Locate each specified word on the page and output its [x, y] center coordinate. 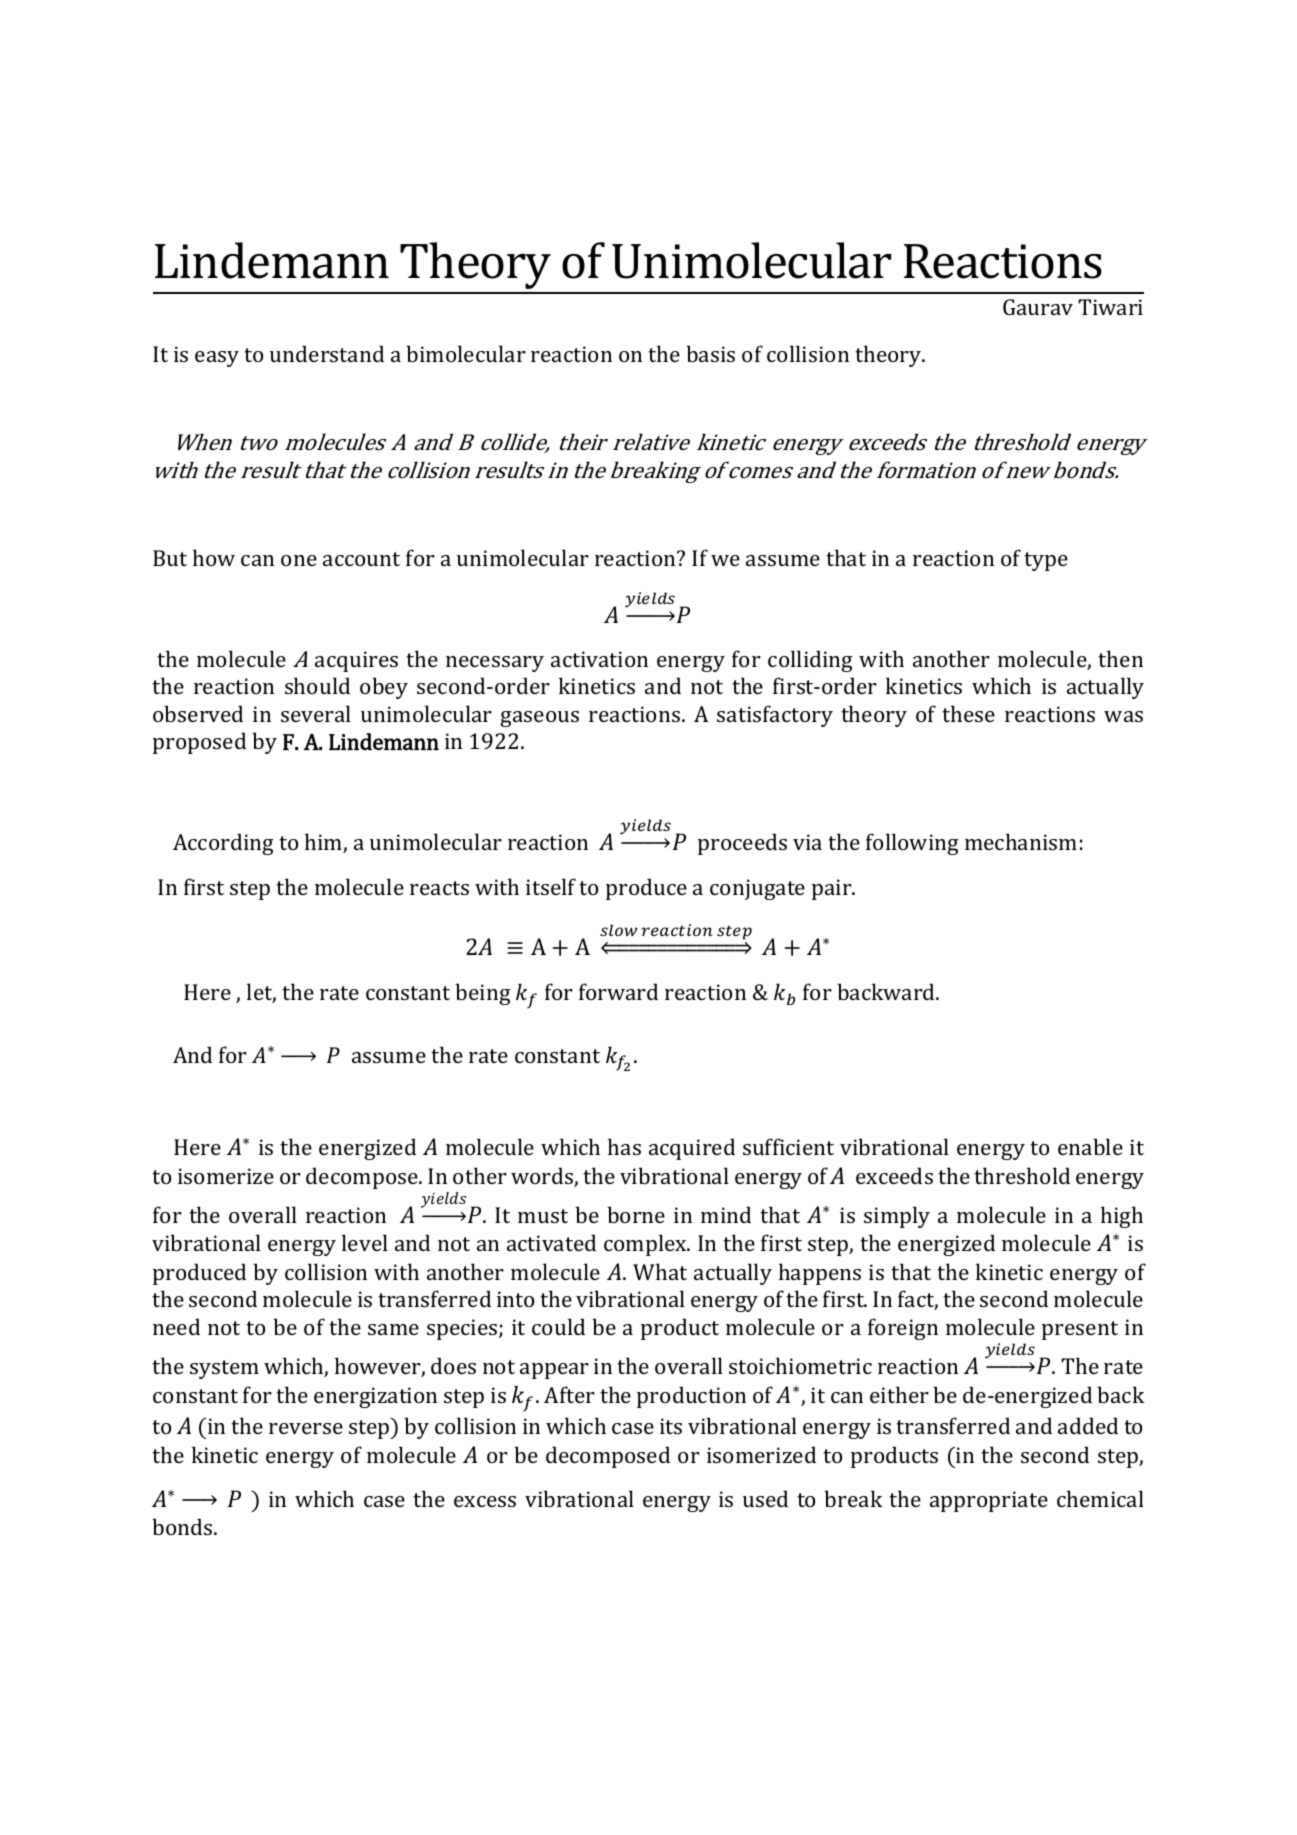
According [223, 844]
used [765, 1498]
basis [710, 353]
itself [551, 886]
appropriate [989, 1501]
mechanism [1021, 841]
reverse [306, 1428]
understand [327, 353]
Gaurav [1038, 307]
